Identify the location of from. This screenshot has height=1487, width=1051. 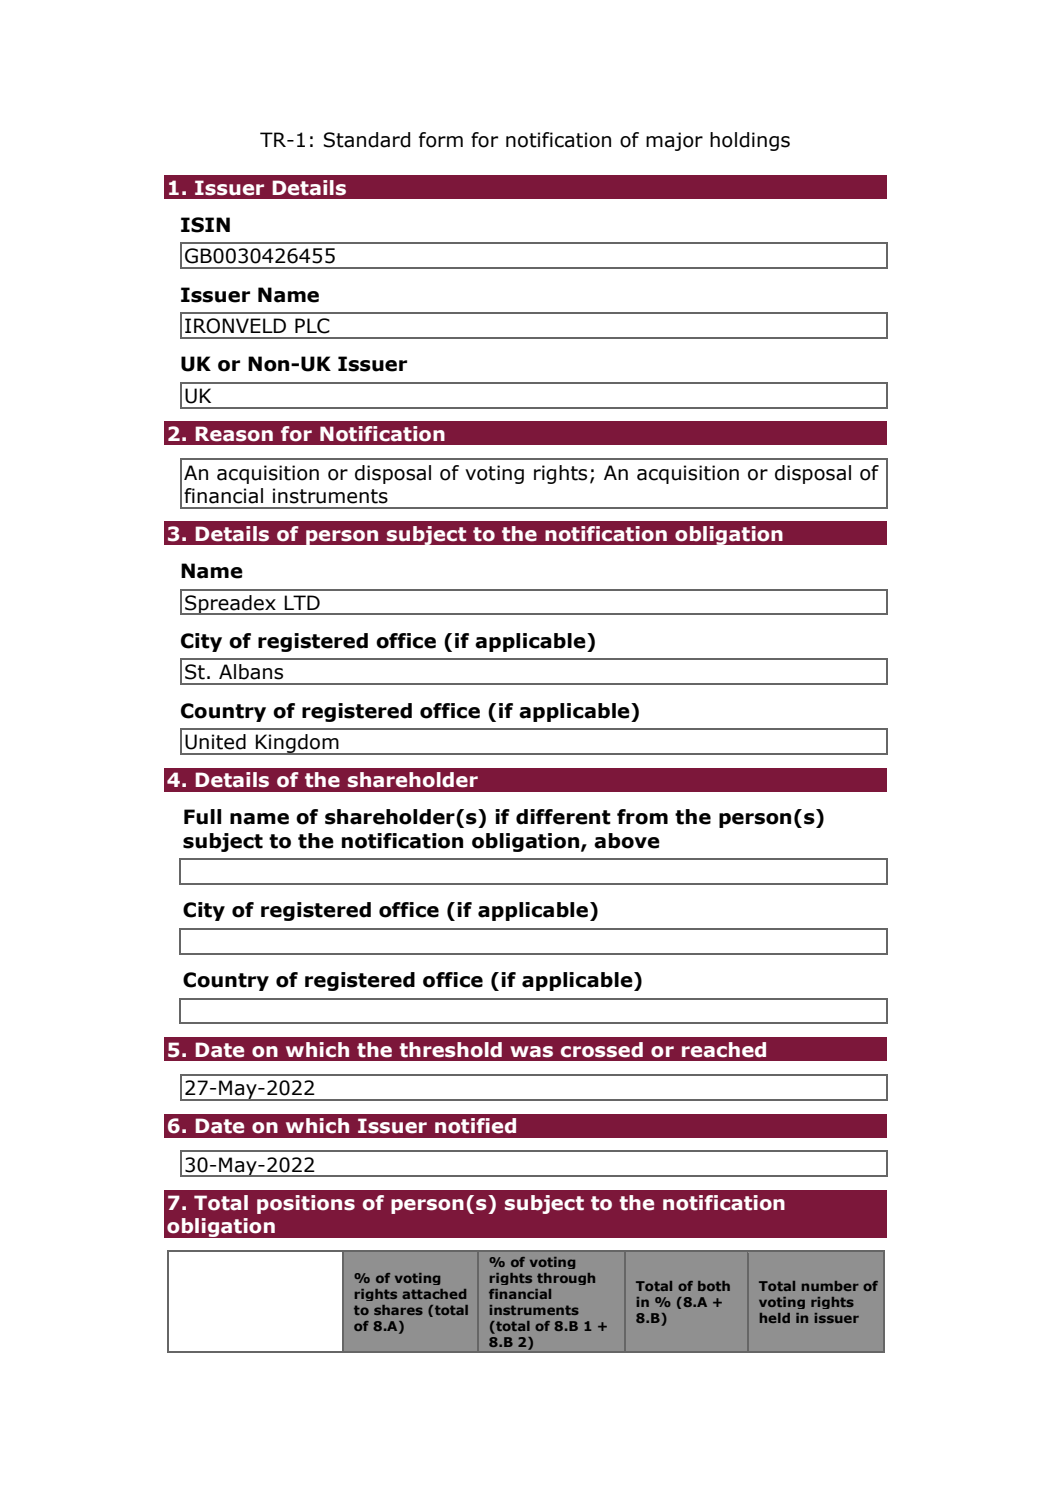
(642, 817).
